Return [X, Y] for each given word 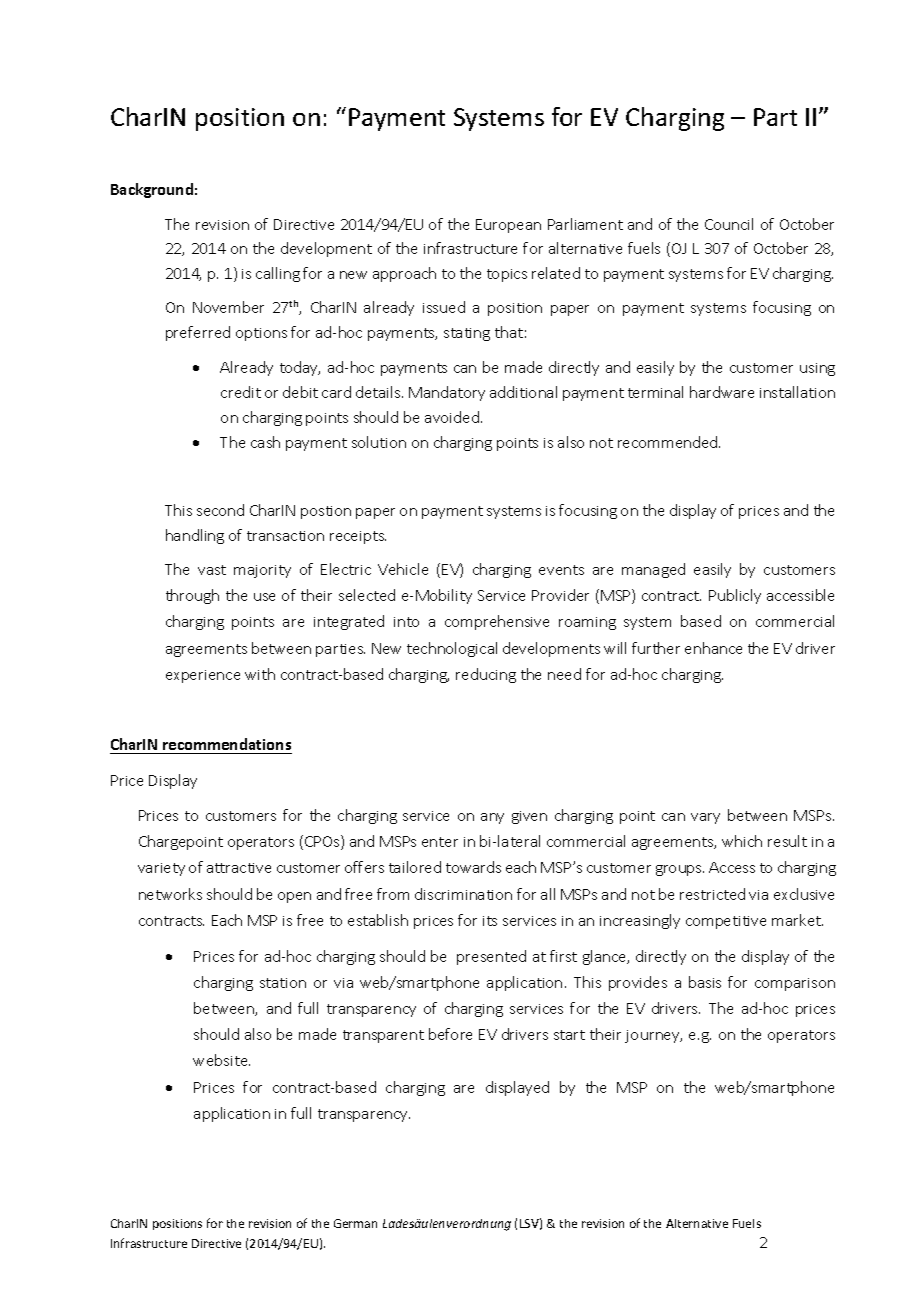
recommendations [226, 746]
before [450, 1034]
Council [729, 224]
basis [705, 982]
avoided [452, 417]
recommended [669, 442]
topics [507, 275]
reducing [486, 675]
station [283, 983]
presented [491, 957]
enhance [713, 648]
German [355, 1223]
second [220, 510]
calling [278, 274]
